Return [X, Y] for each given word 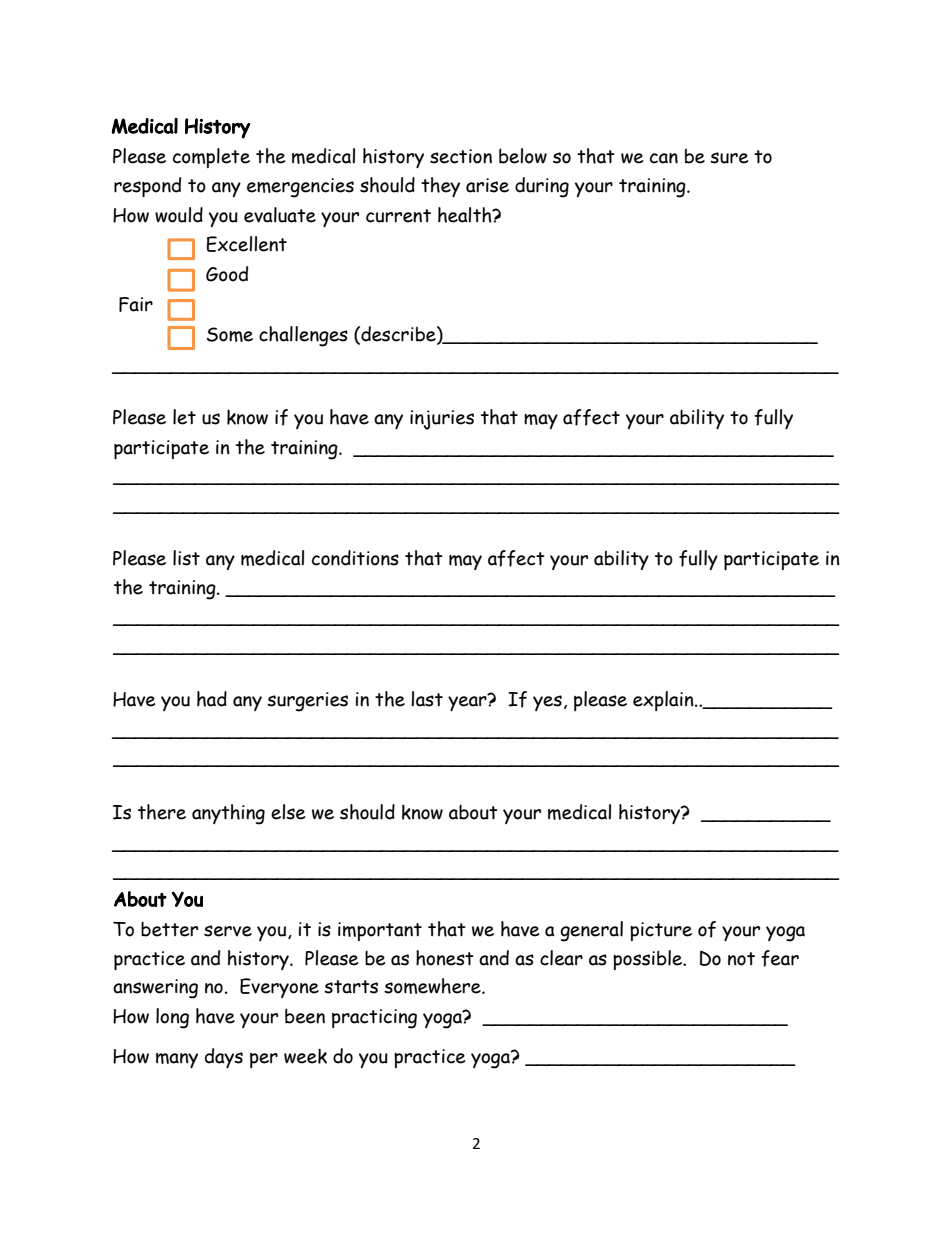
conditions [355, 558]
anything [228, 814]
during [542, 187]
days [224, 1058]
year [468, 702]
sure [729, 158]
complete [211, 158]
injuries [442, 420]
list [186, 558]
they [440, 187]
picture [661, 931]
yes [547, 703]
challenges [303, 336]
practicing [374, 1019]
